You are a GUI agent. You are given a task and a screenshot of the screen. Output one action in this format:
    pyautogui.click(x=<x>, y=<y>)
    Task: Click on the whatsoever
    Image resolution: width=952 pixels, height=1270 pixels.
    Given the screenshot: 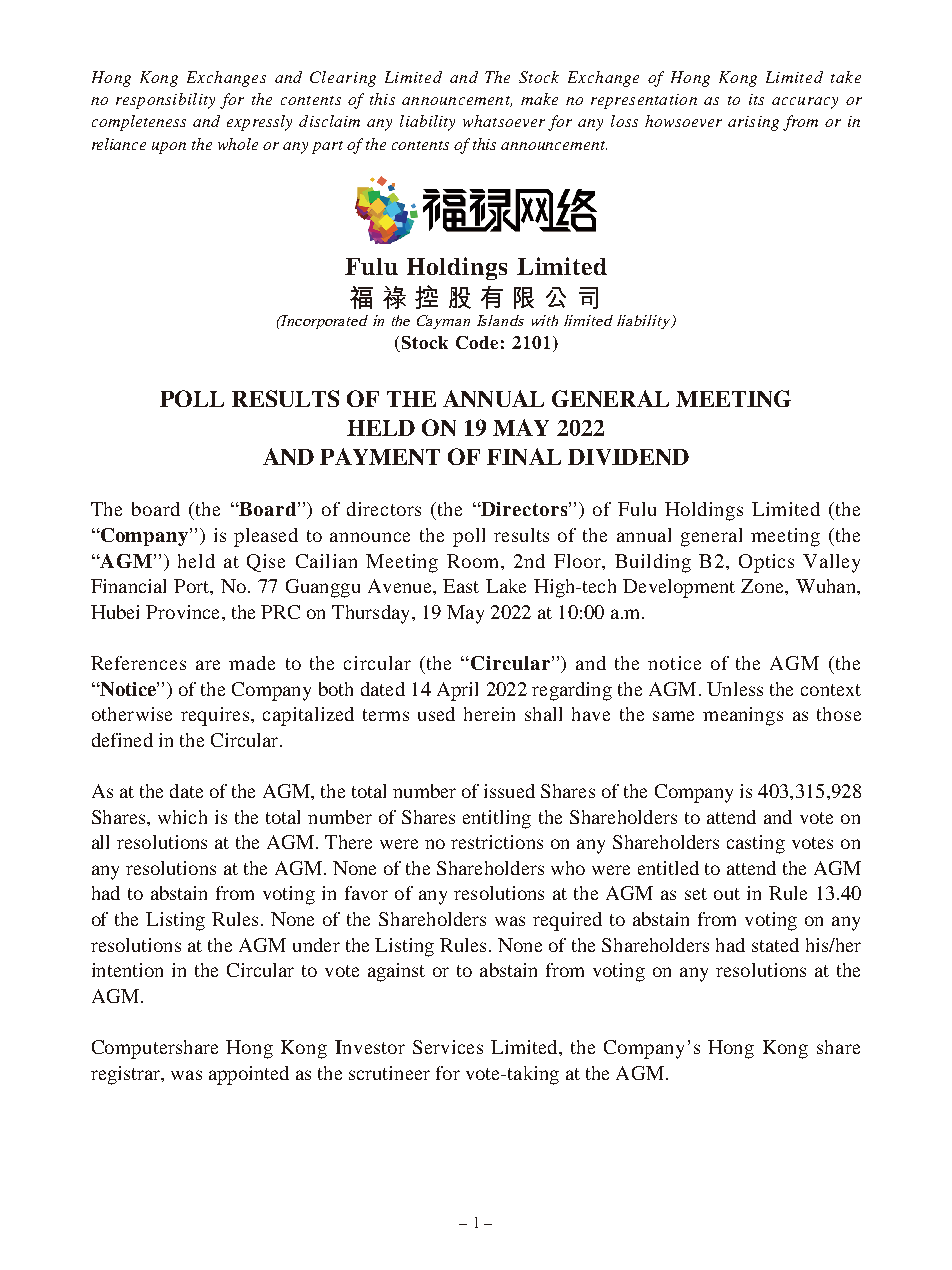 What is the action you would take?
    pyautogui.click(x=504, y=121)
